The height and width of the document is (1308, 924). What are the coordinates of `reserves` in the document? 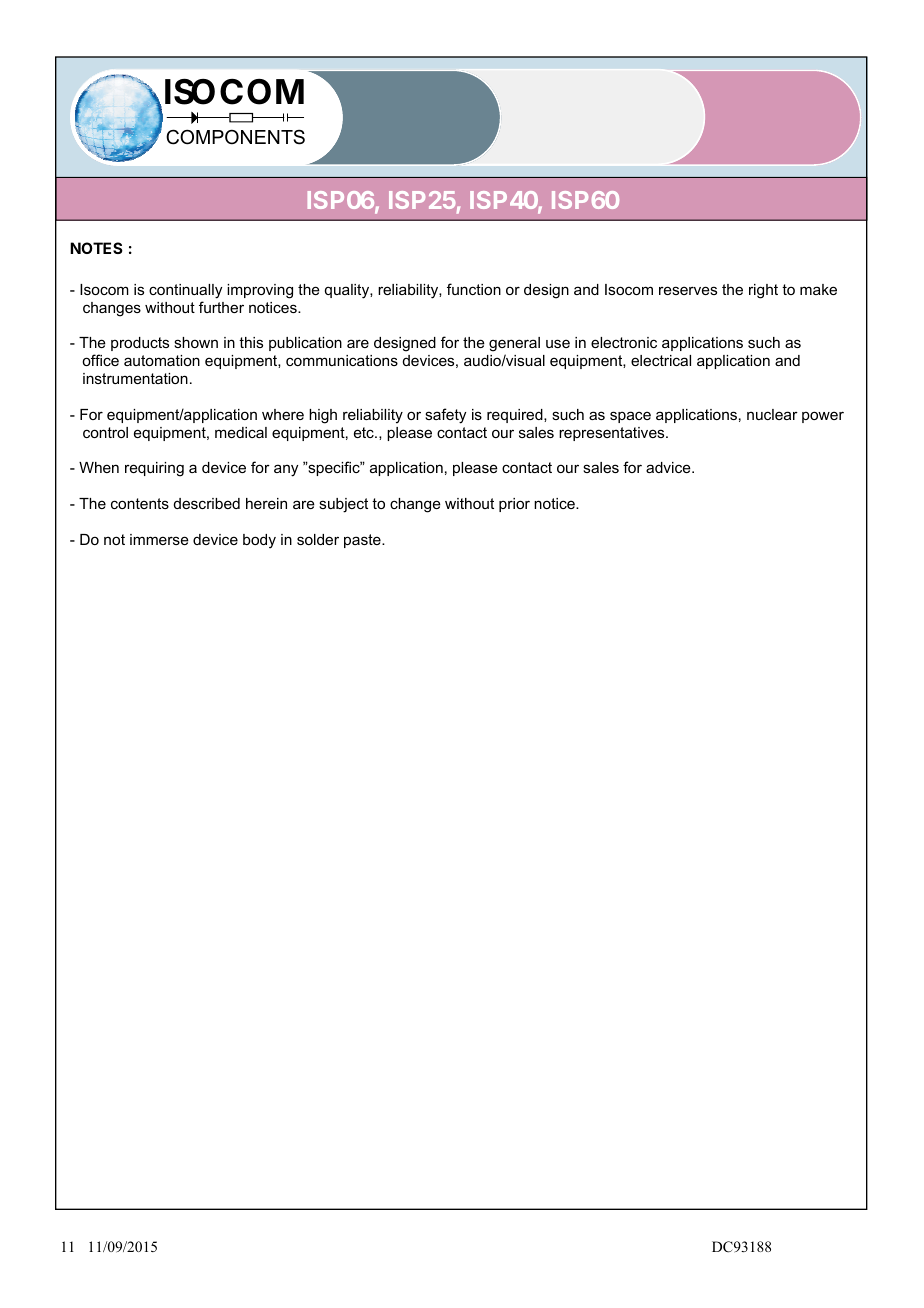 It's located at (688, 290).
